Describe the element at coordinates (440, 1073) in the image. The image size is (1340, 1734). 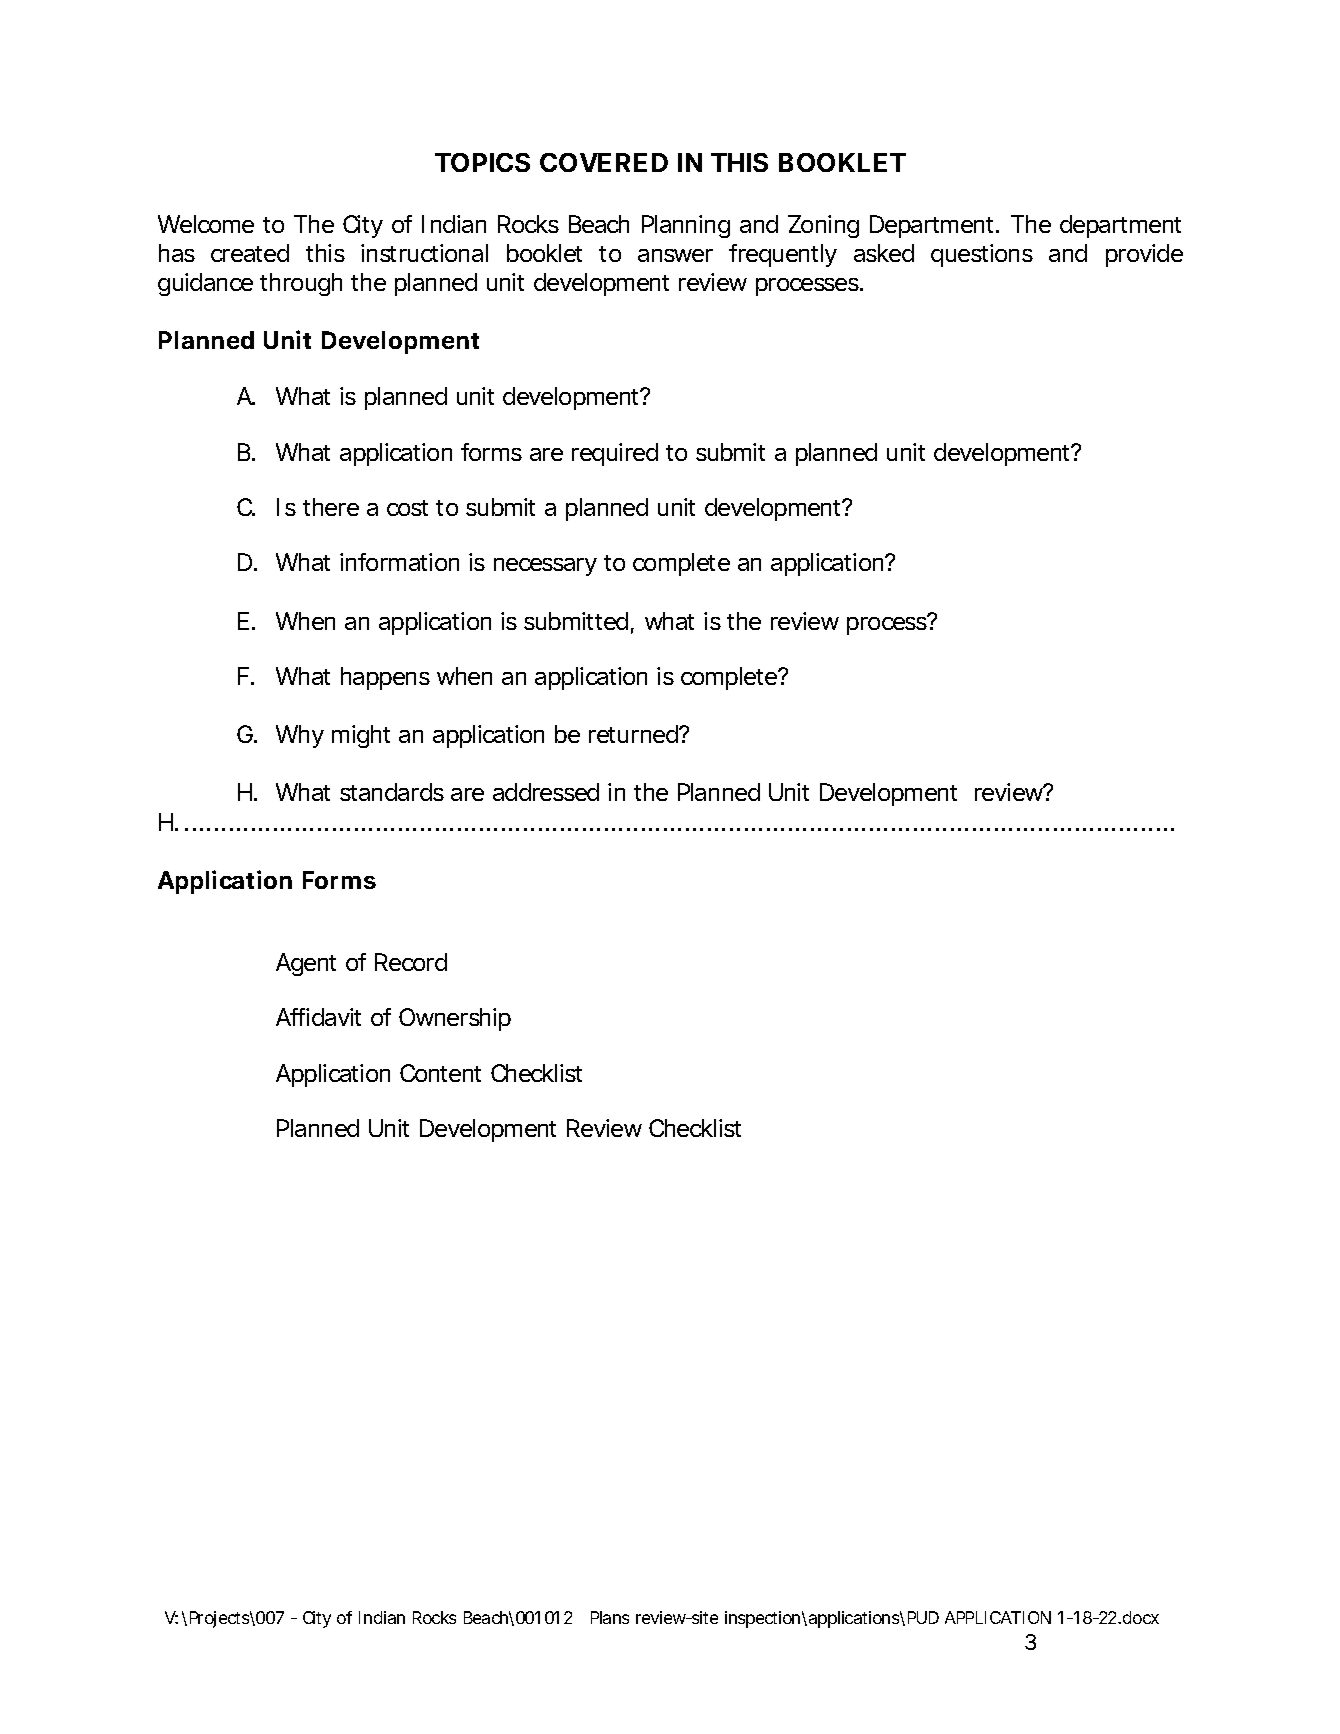
I see `Content` at that location.
